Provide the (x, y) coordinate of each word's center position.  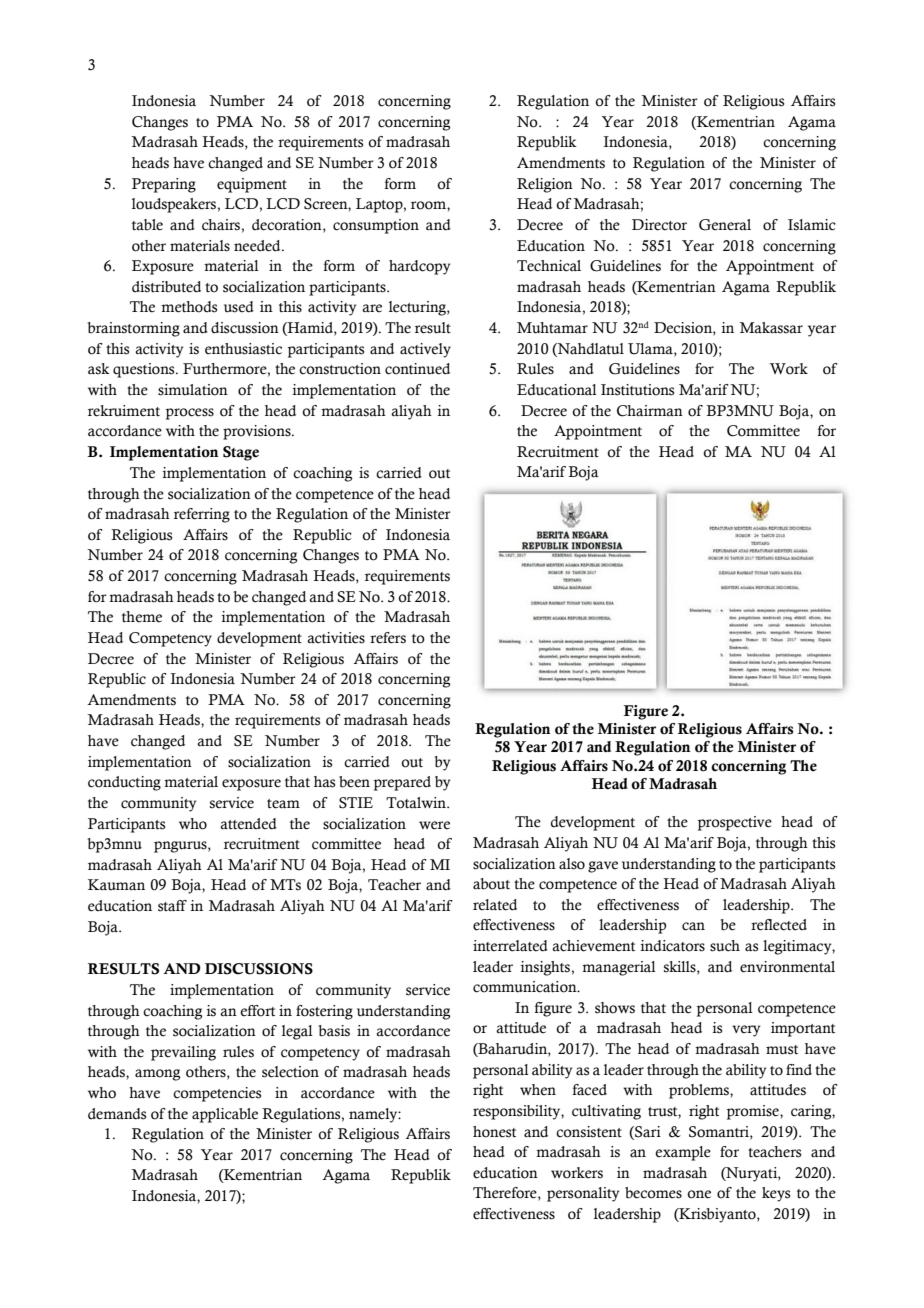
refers (388, 638)
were (434, 825)
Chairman (650, 411)
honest (494, 1132)
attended (248, 824)
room (429, 205)
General (725, 225)
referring (202, 515)
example (683, 1153)
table (147, 225)
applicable (225, 1115)
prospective (735, 823)
